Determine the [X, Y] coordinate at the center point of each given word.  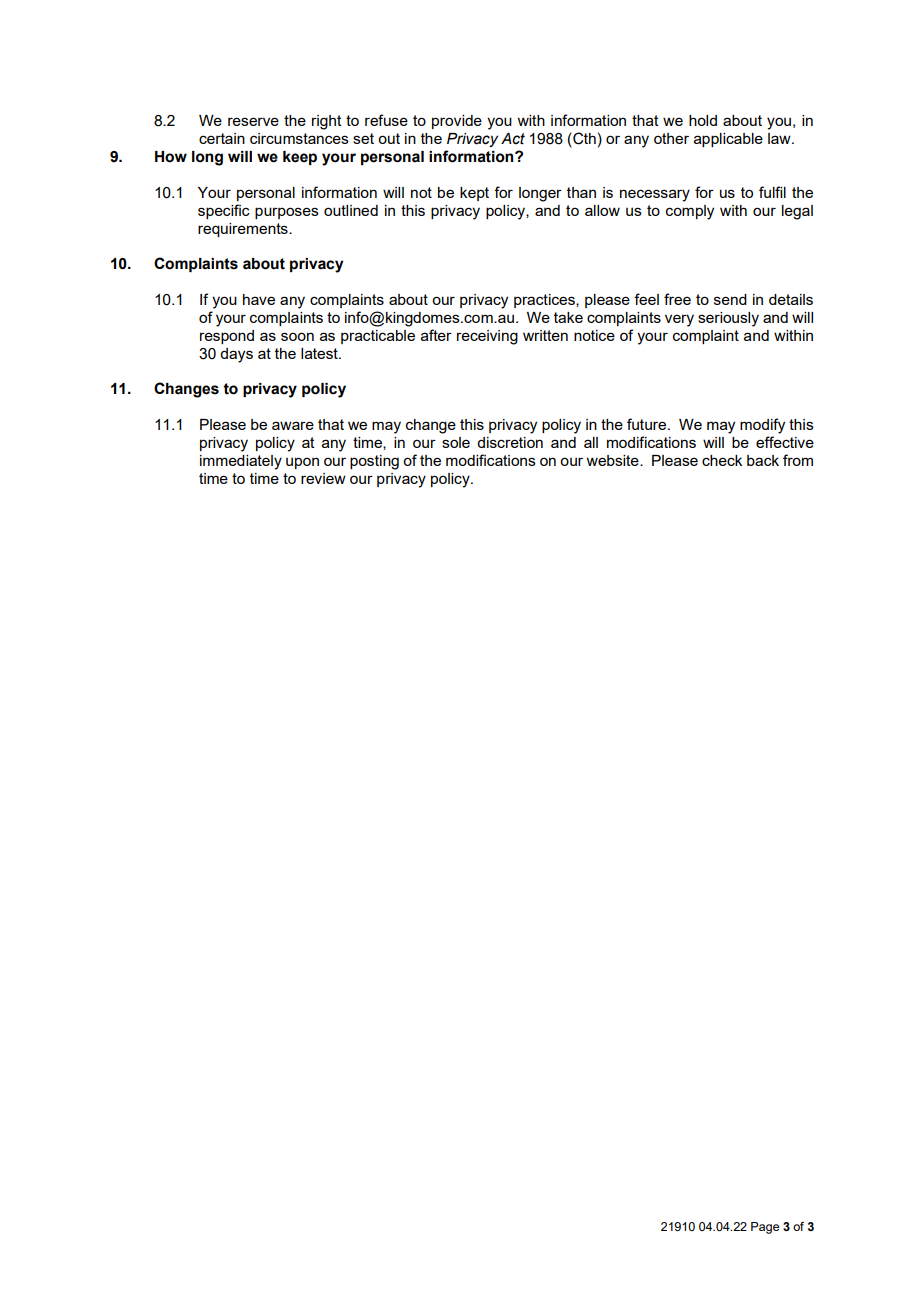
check [722, 460]
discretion [510, 442]
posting [374, 462]
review [323, 478]
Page [765, 1228]
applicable [728, 140]
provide [457, 122]
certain [222, 138]
